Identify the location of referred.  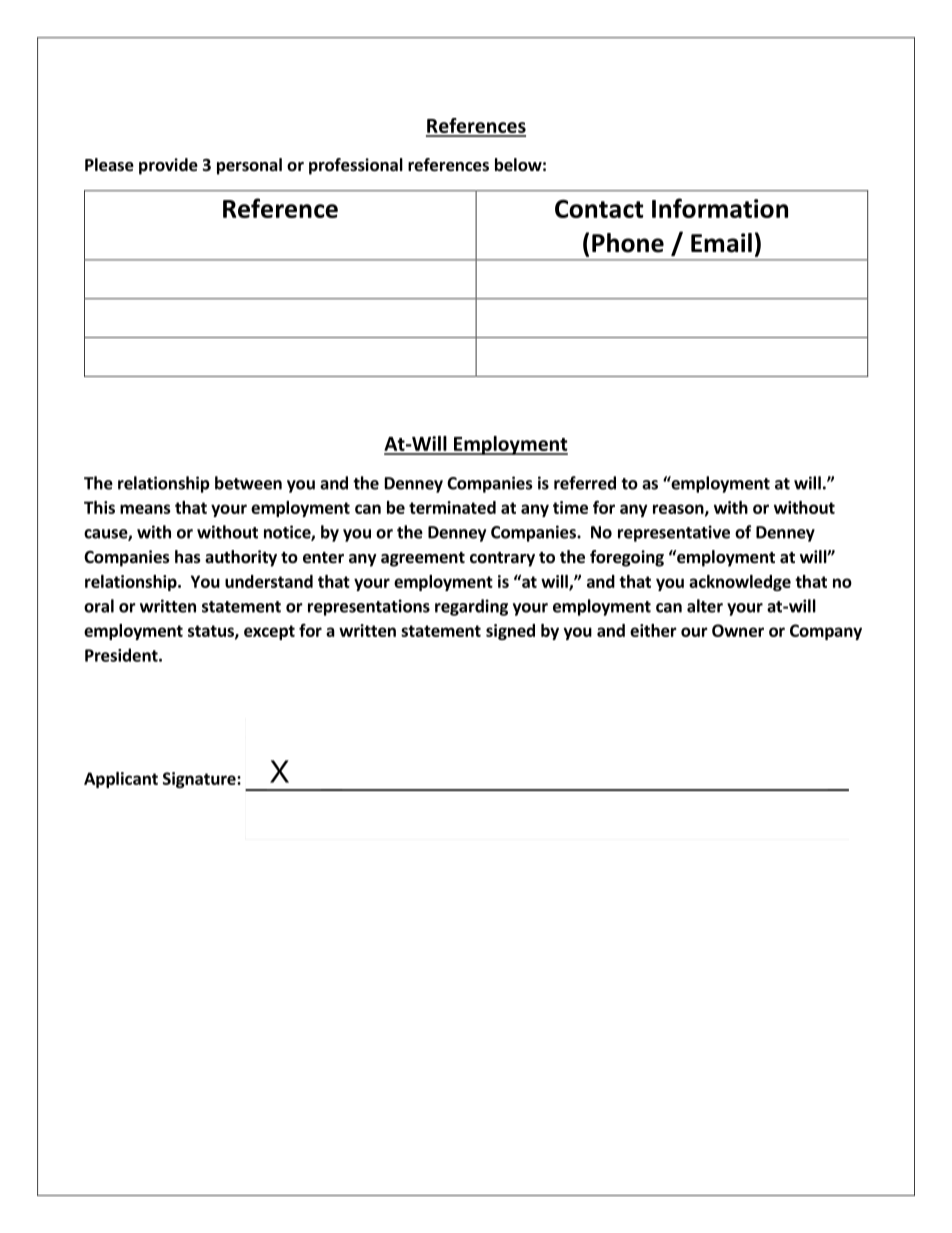
(585, 483).
